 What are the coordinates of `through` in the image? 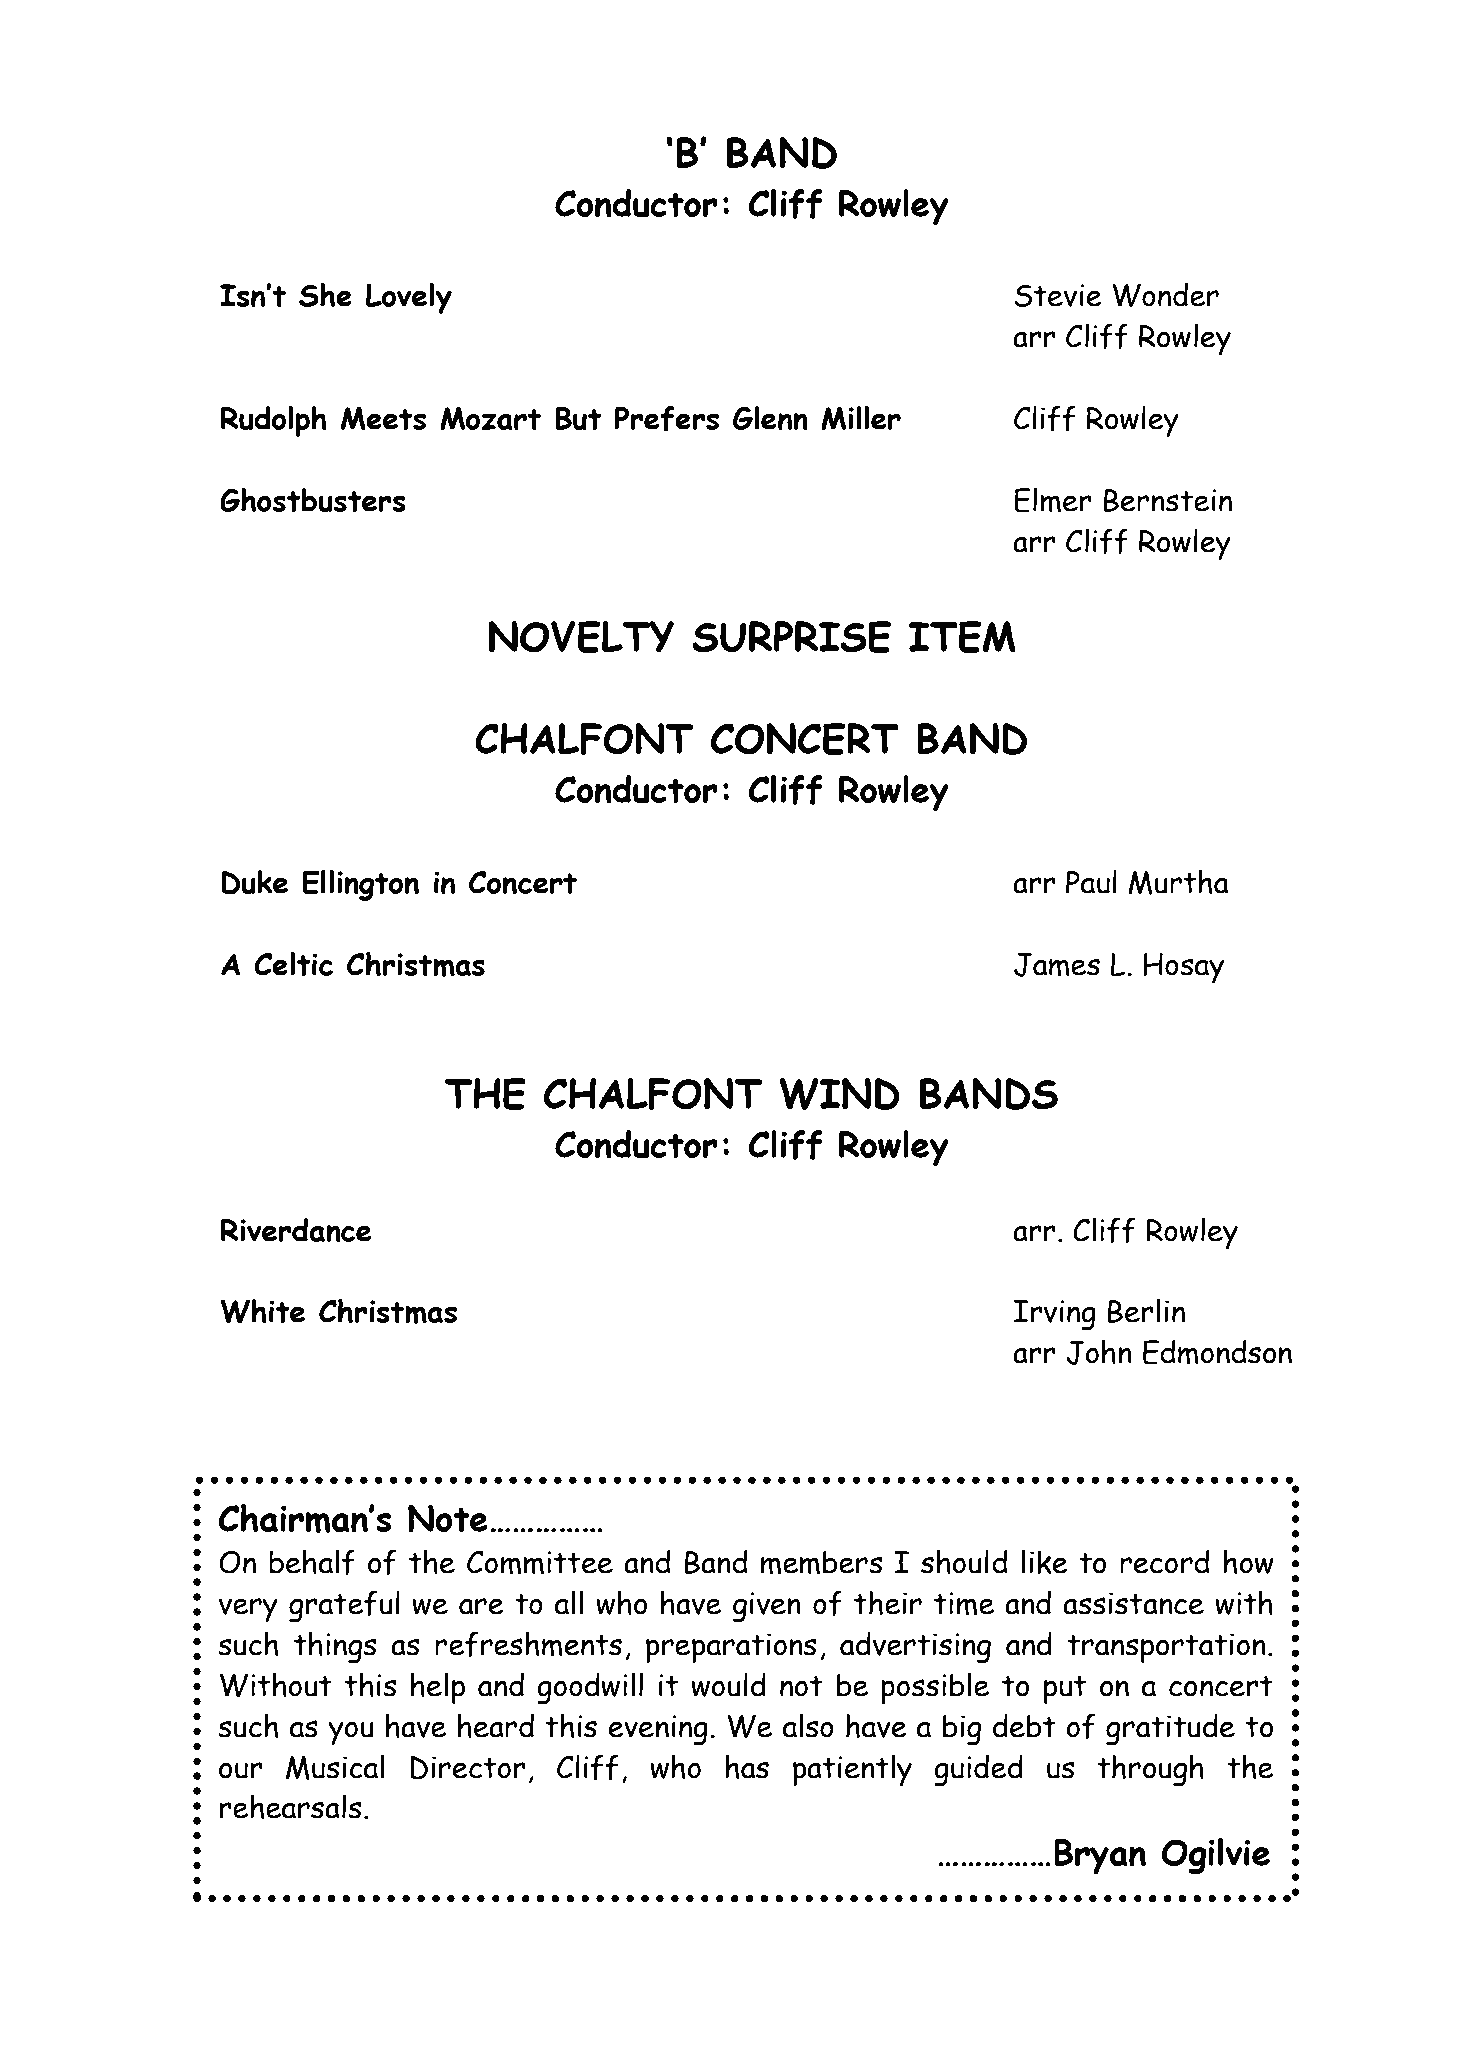 It's located at (1150, 1770).
